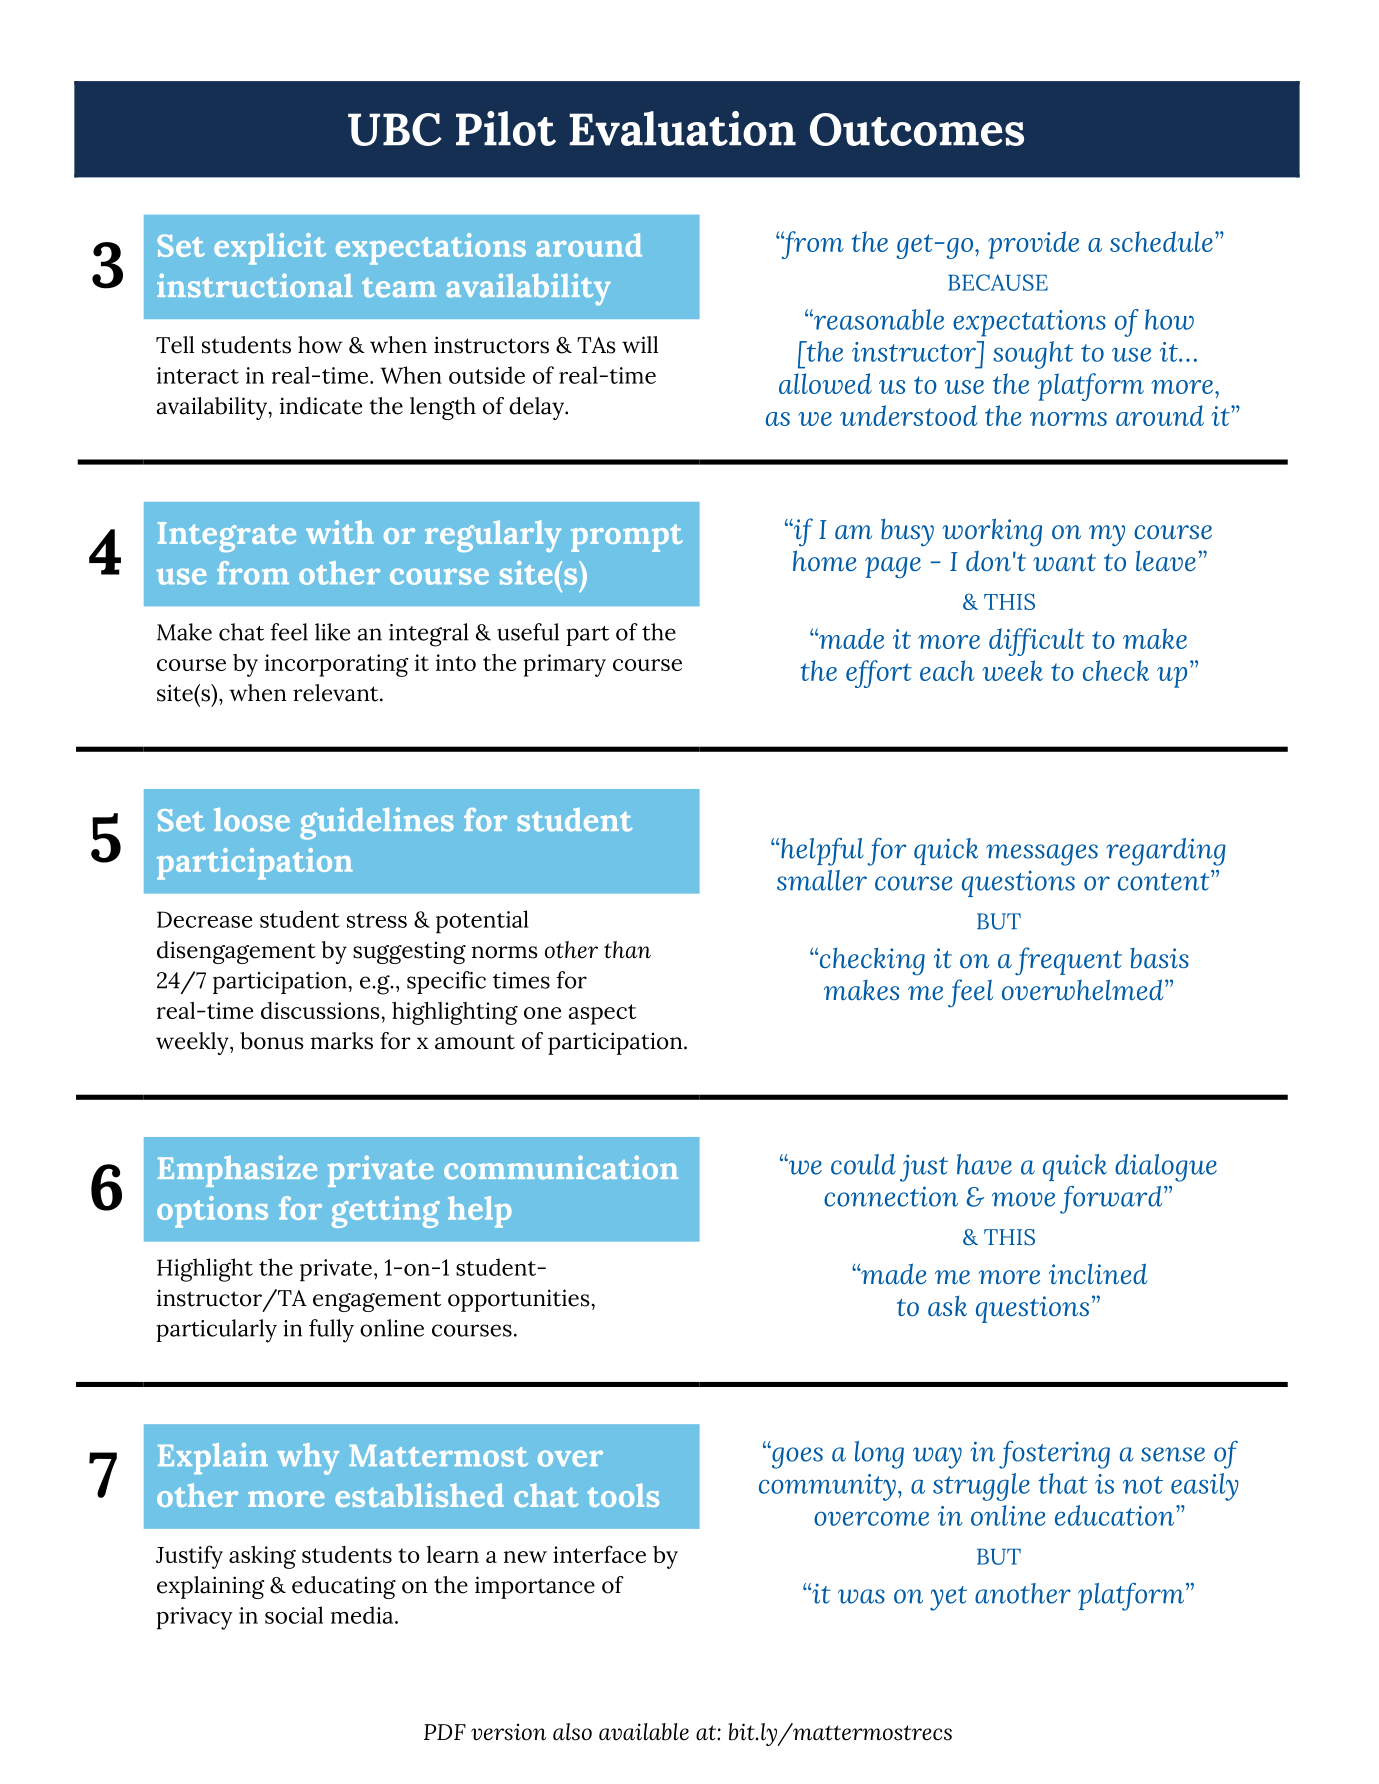 The image size is (1379, 1784). Describe the element at coordinates (1037, 642) in the image. I see `difficult` at that location.
